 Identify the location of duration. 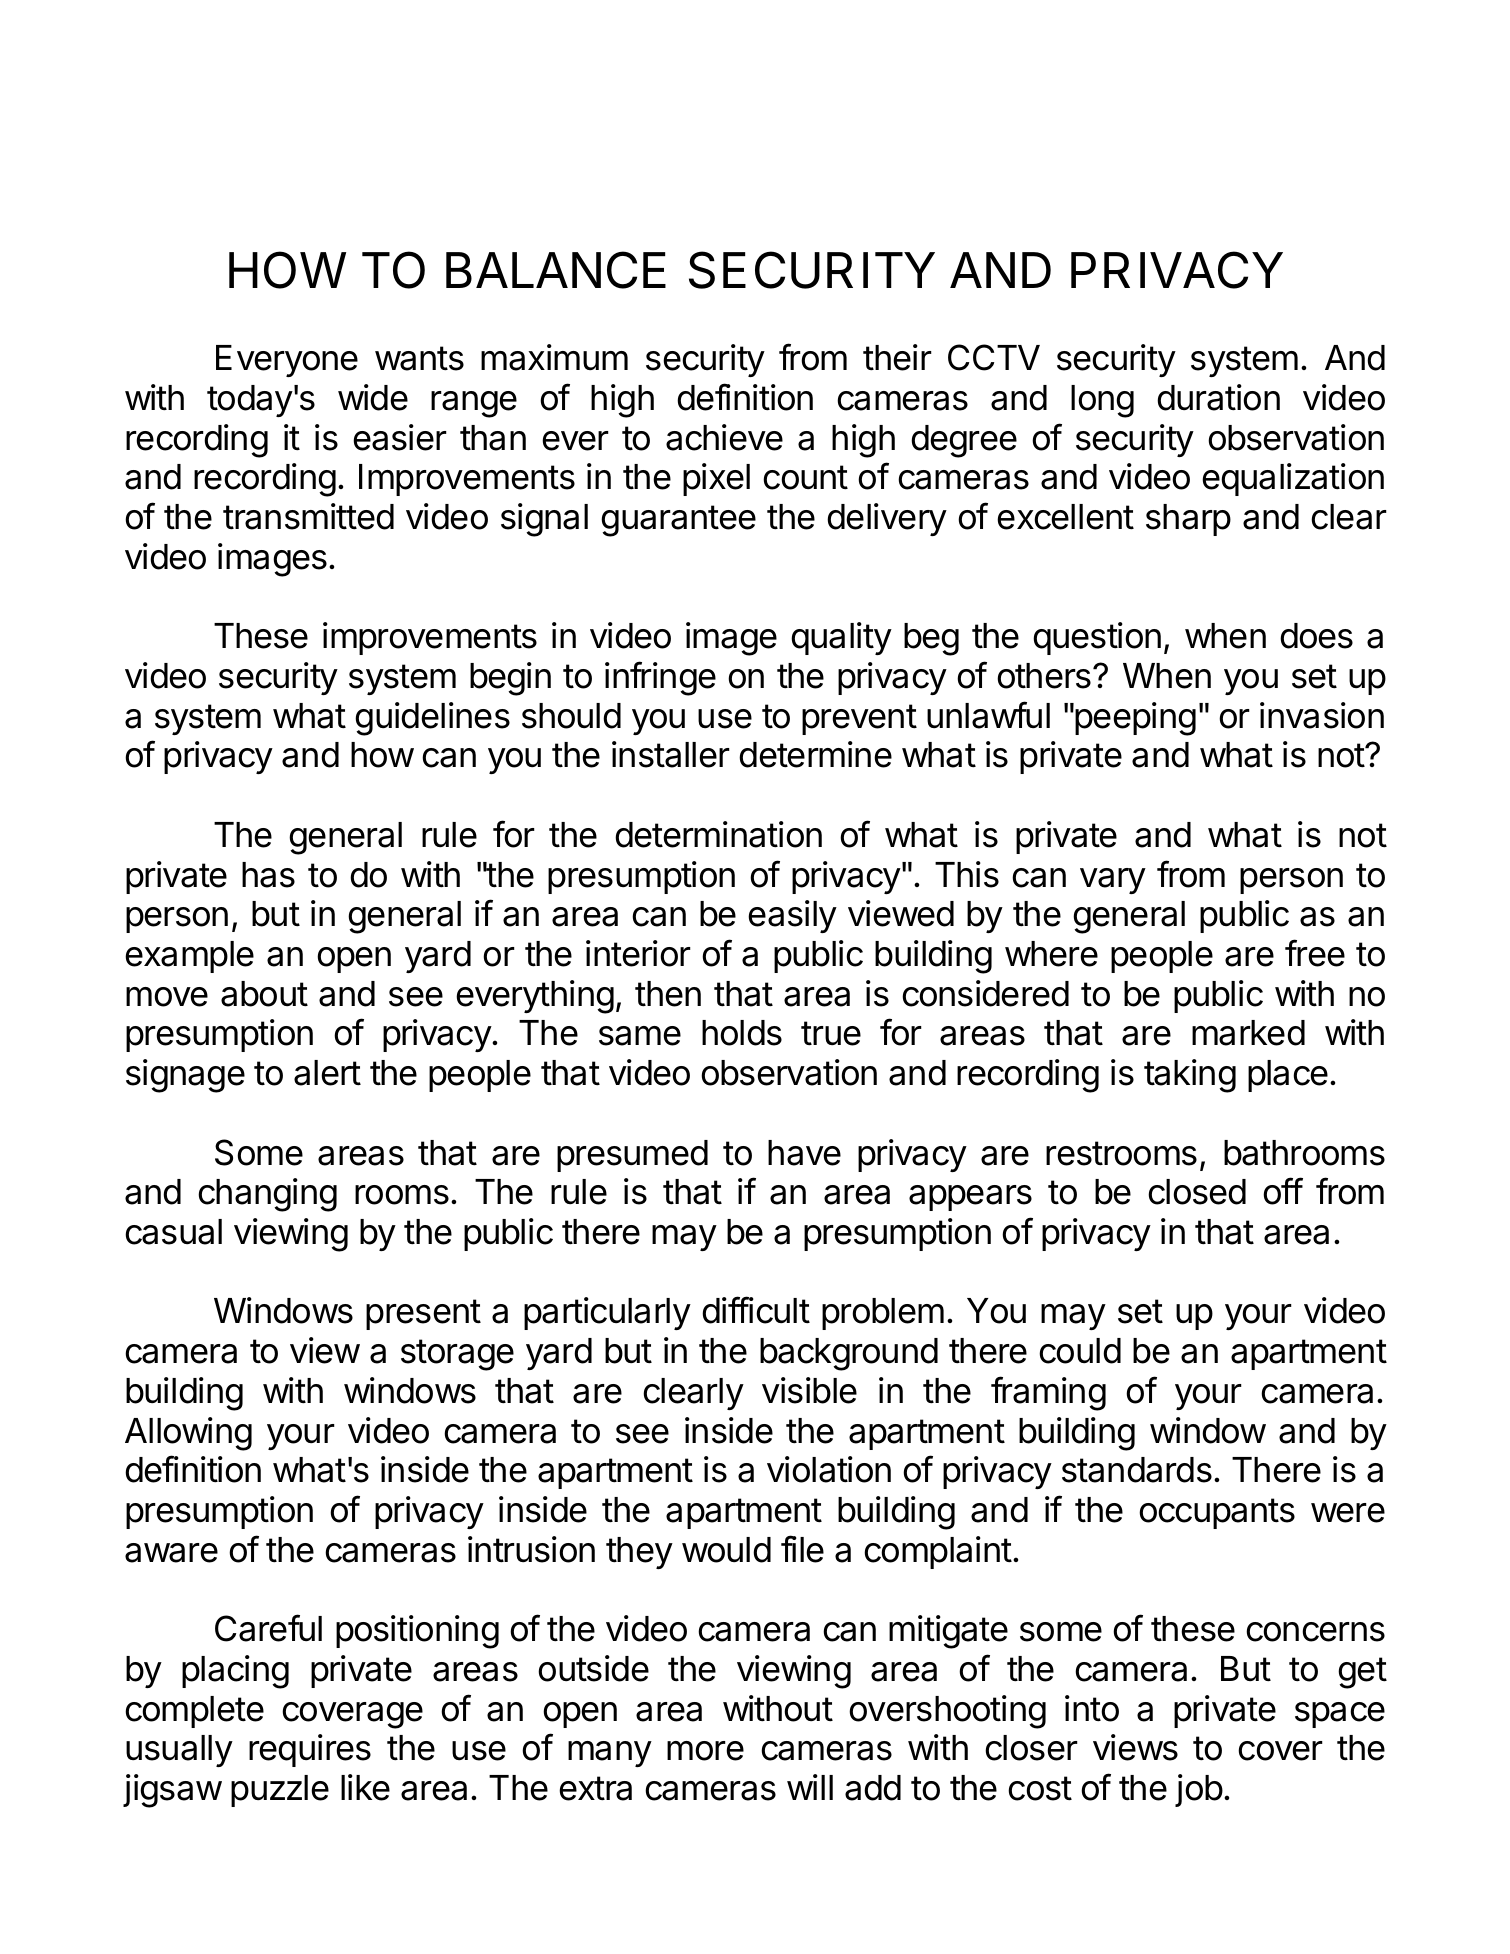
(1218, 397).
